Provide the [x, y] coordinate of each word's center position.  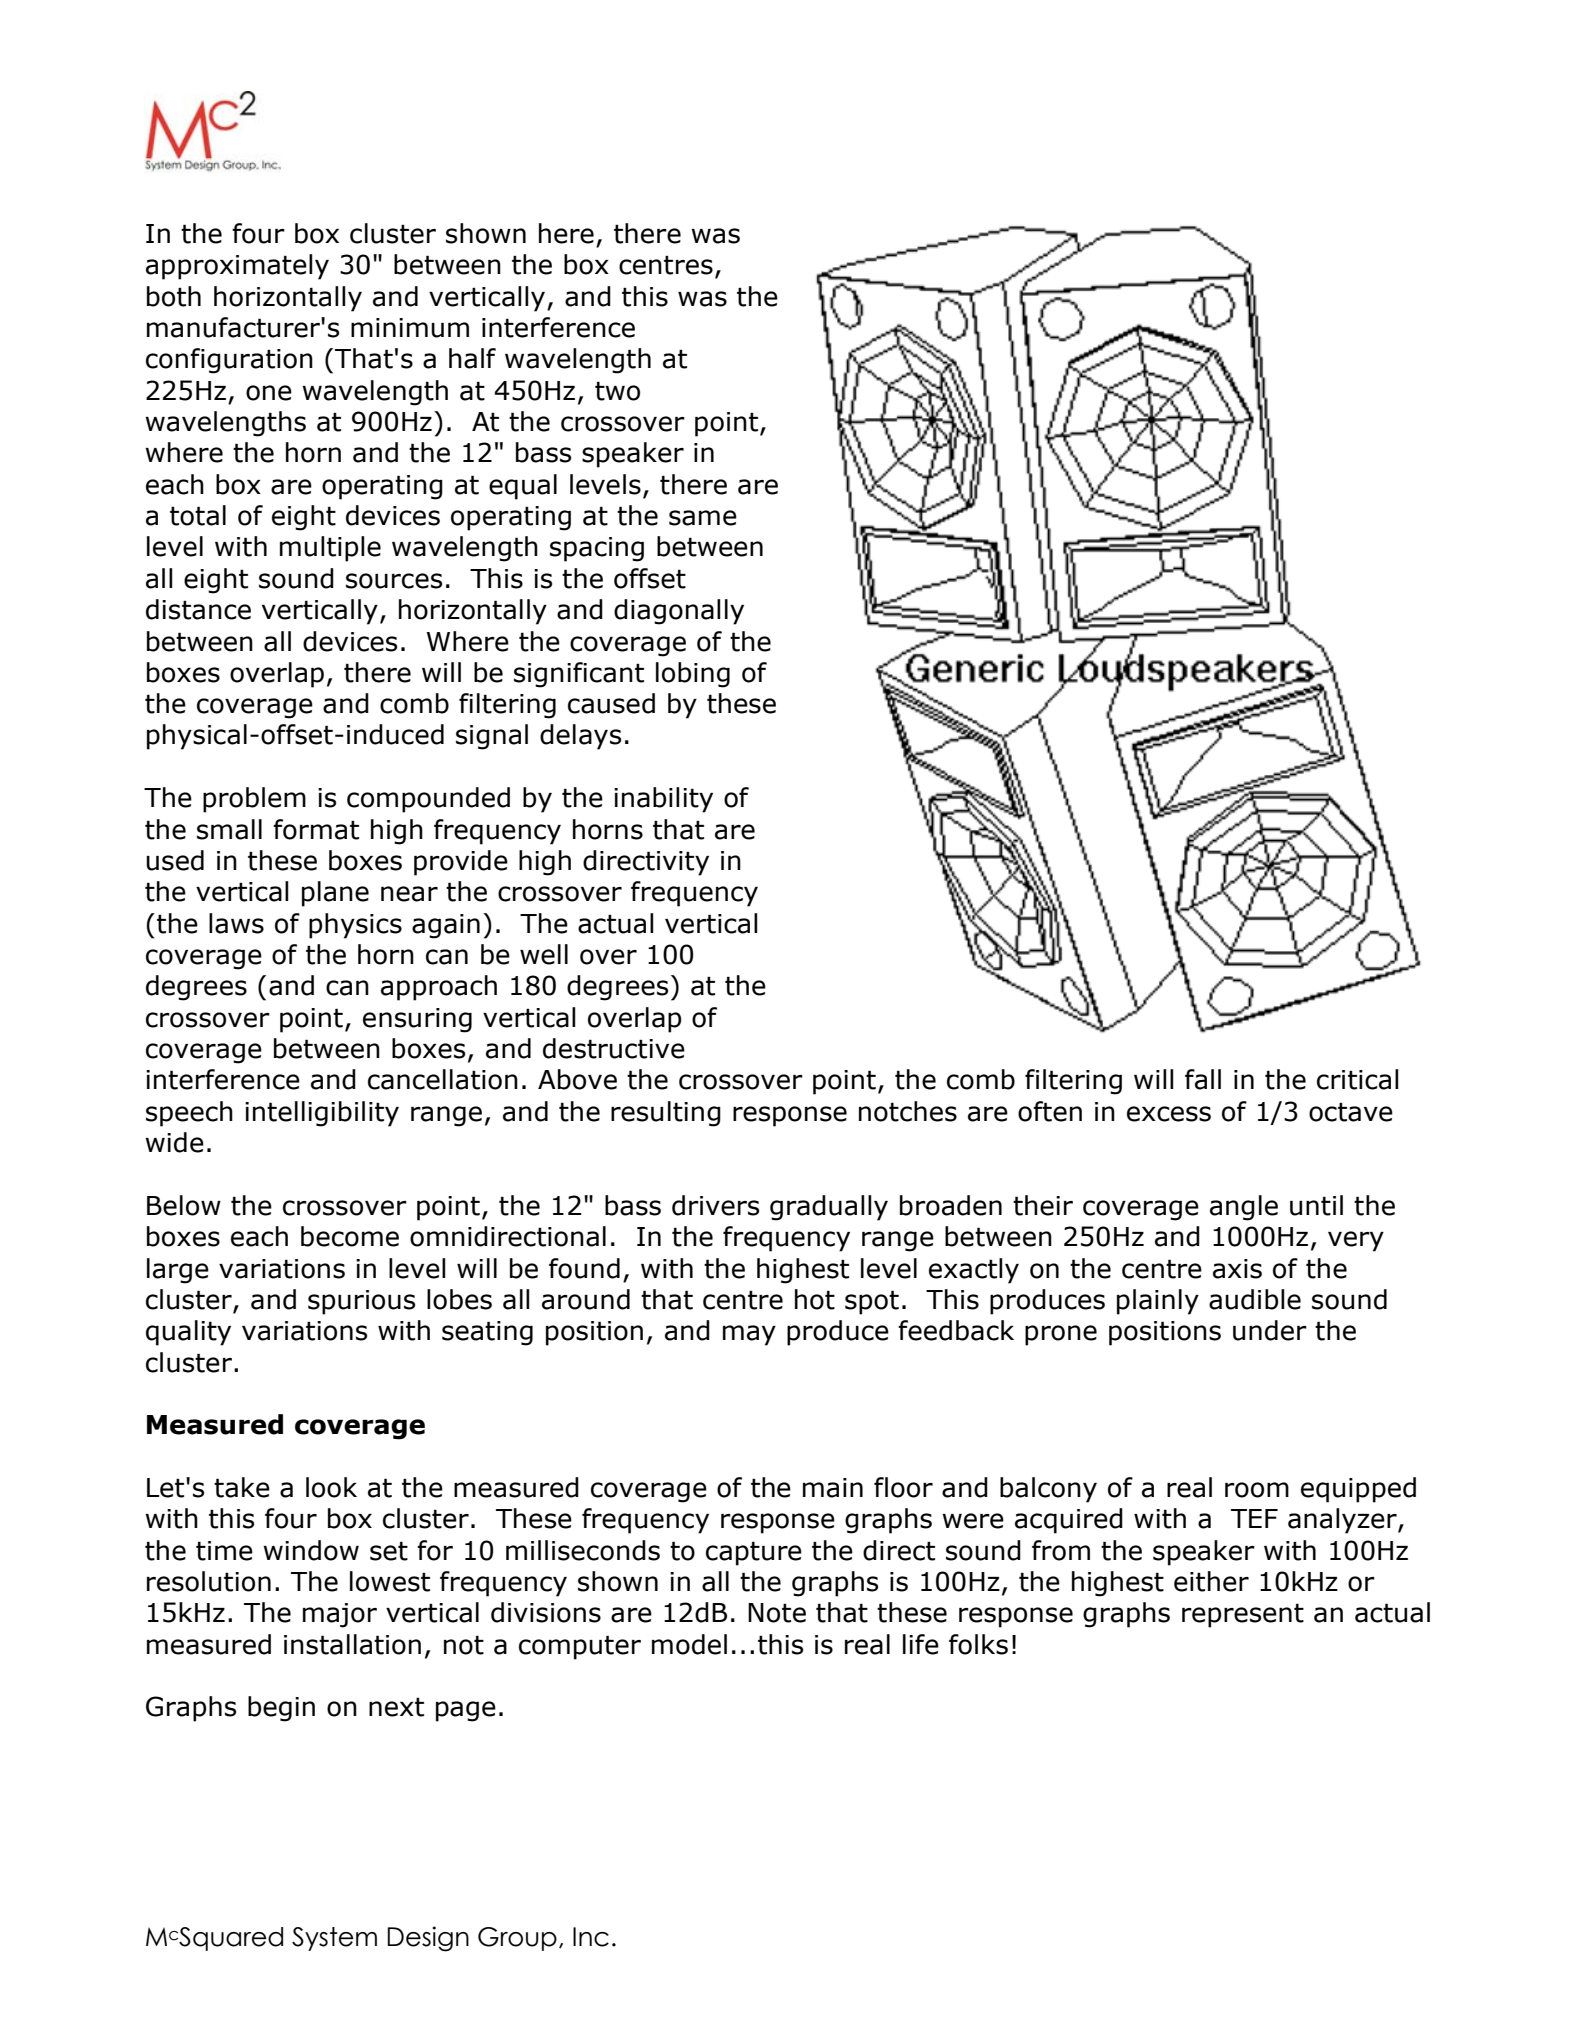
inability [663, 800]
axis [1237, 1269]
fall [1203, 1079]
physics [355, 926]
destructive [614, 1048]
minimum [410, 328]
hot [815, 1299]
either [1211, 1581]
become [350, 1236]
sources [394, 581]
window [311, 1550]
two [617, 391]
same [703, 518]
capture [754, 1553]
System [334, 1939]
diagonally [679, 612]
